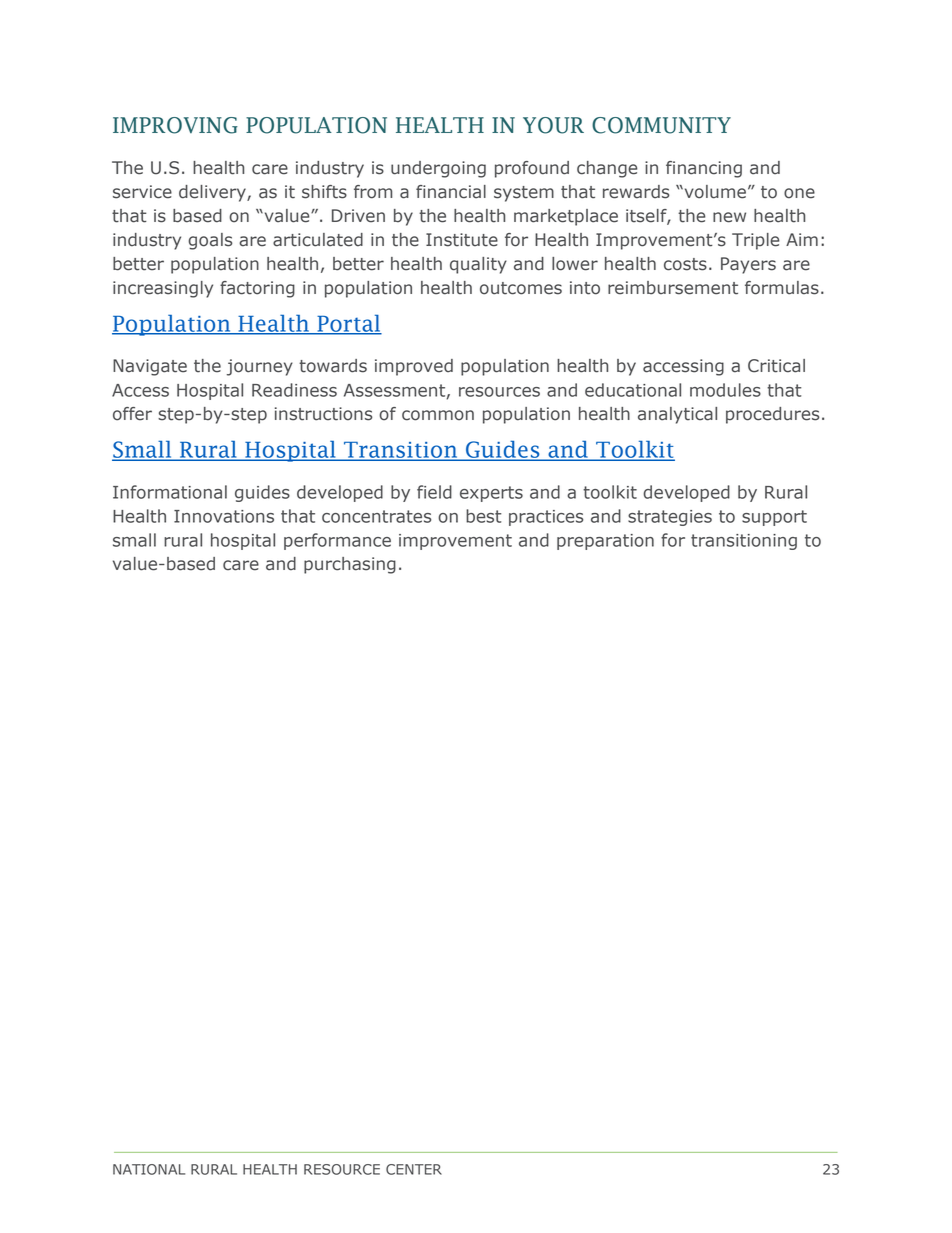  I want to click on preparation, so click(605, 542).
